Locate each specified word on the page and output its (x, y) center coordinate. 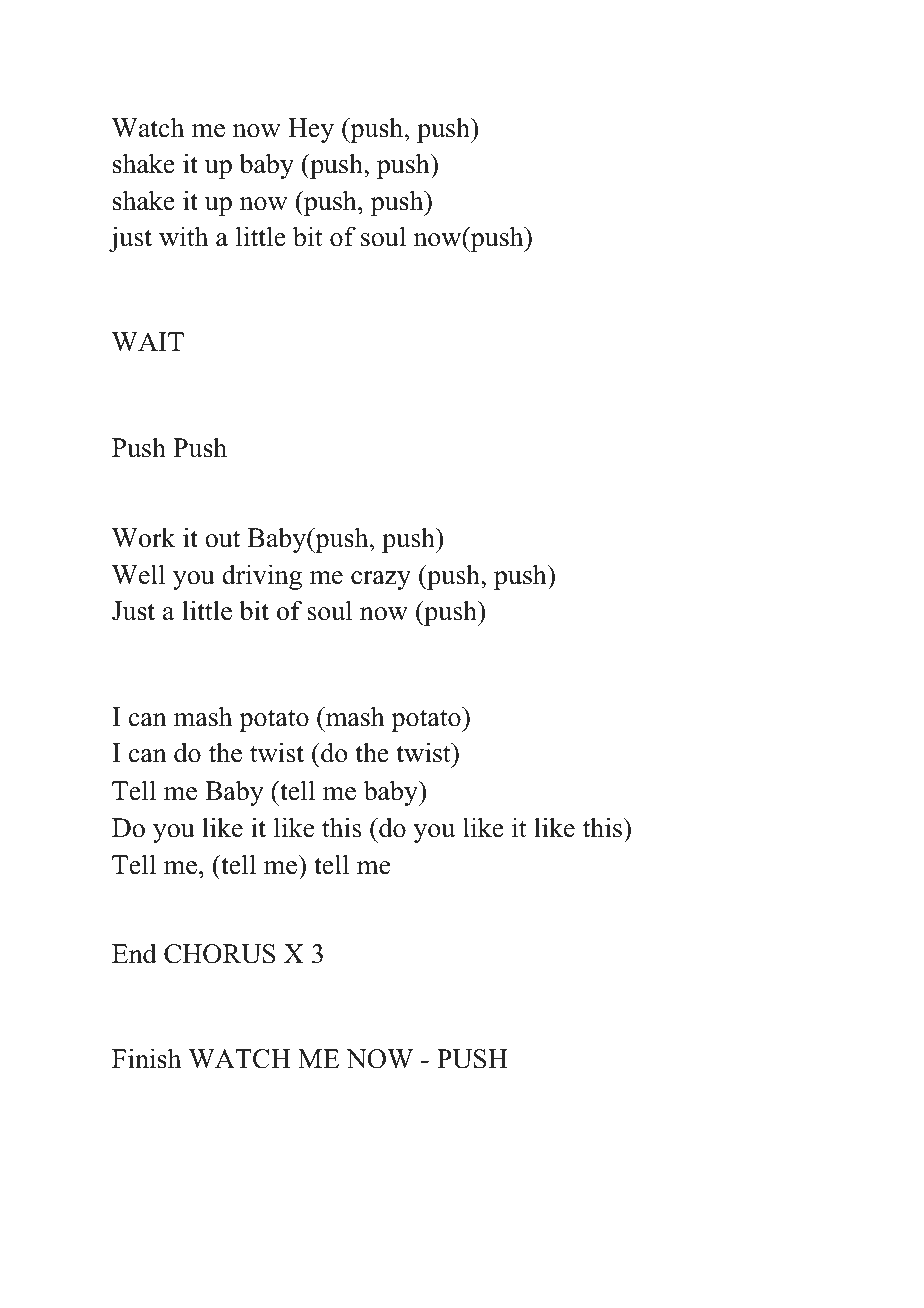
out (222, 539)
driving (262, 577)
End (134, 953)
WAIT (148, 342)
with (183, 236)
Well (138, 574)
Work (144, 537)
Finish (146, 1058)
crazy (381, 580)
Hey (311, 130)
